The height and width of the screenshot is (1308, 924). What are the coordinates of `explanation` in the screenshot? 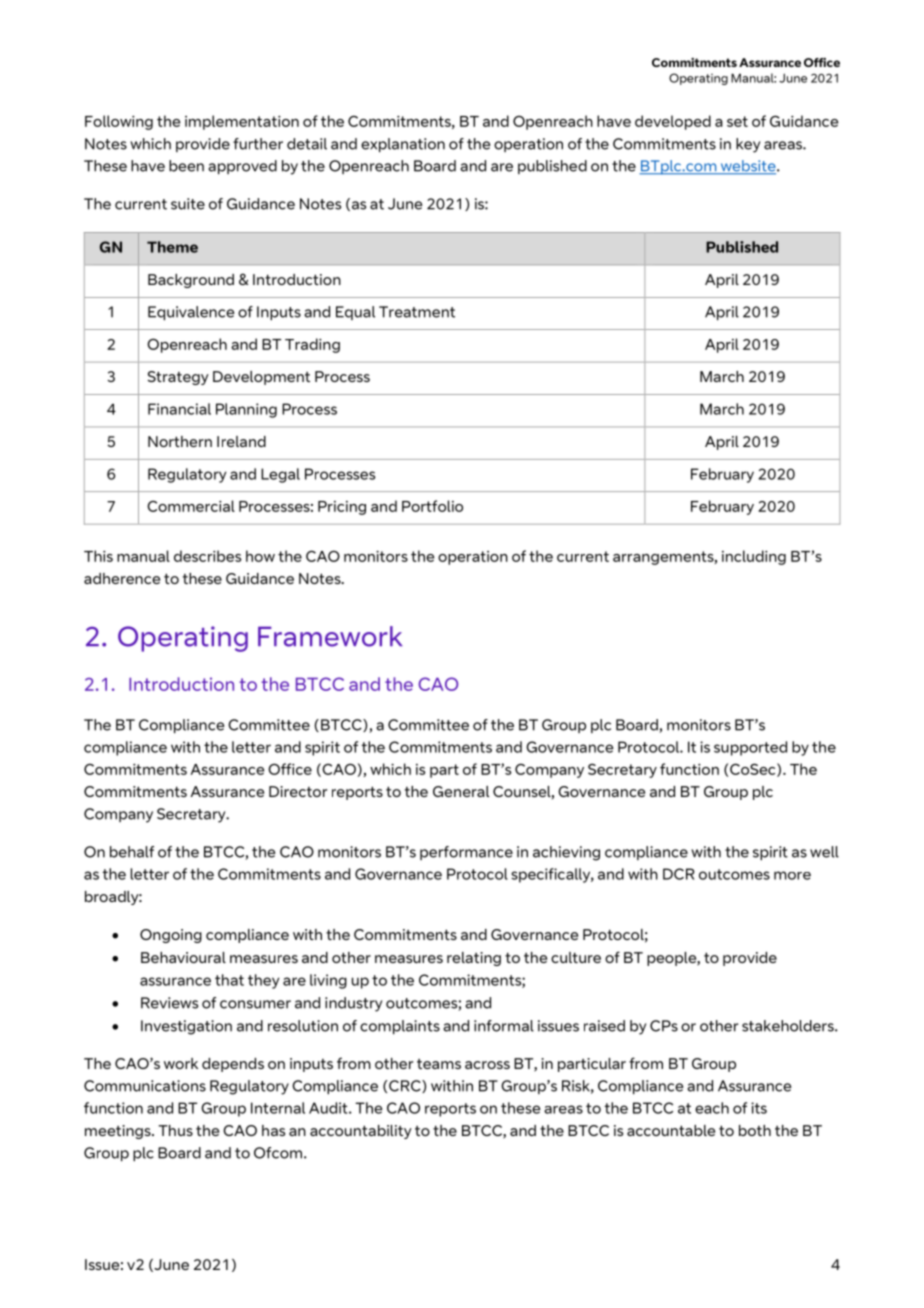 It's located at (403, 145).
